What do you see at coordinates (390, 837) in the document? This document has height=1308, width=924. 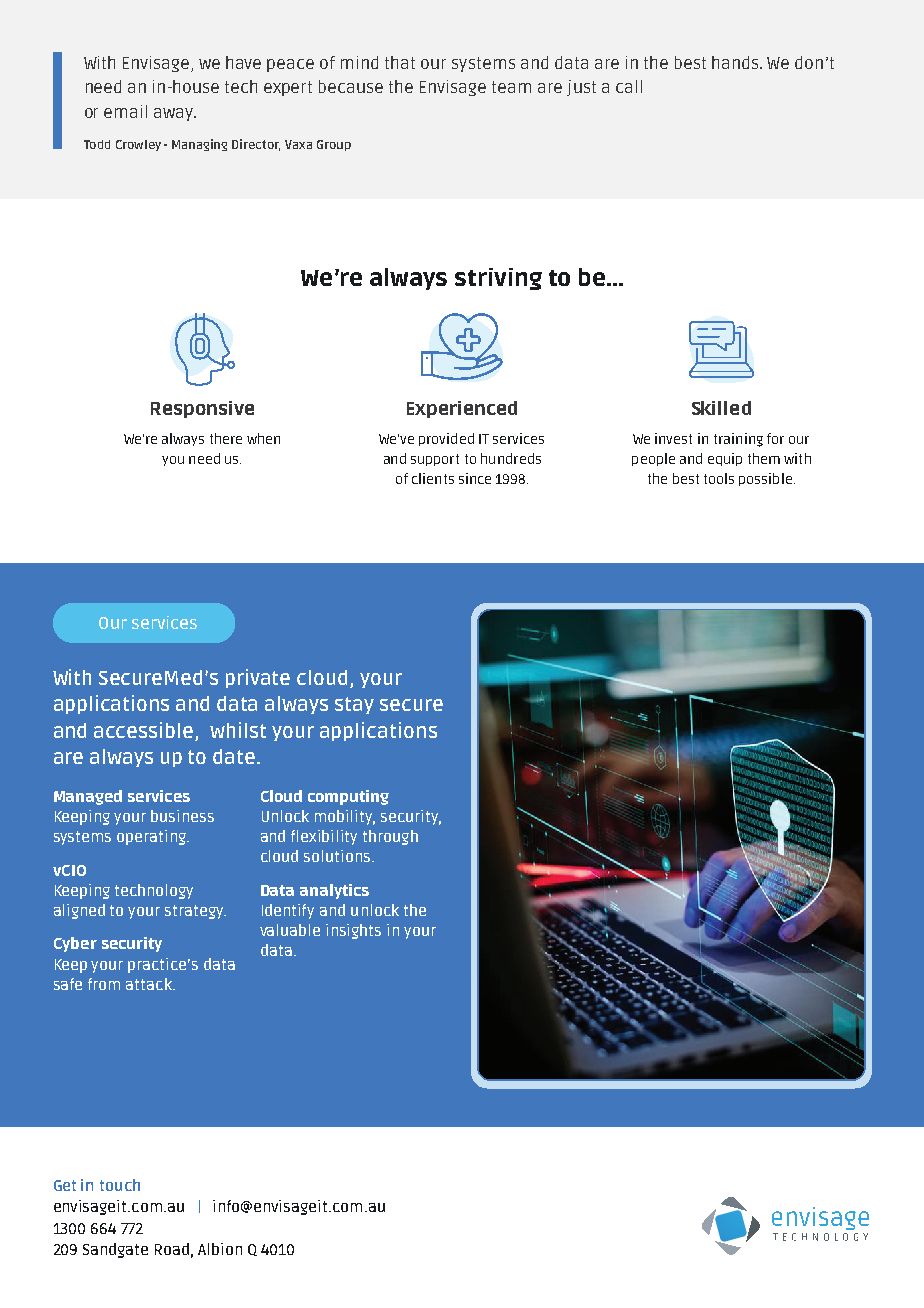 I see `through` at bounding box center [390, 837].
